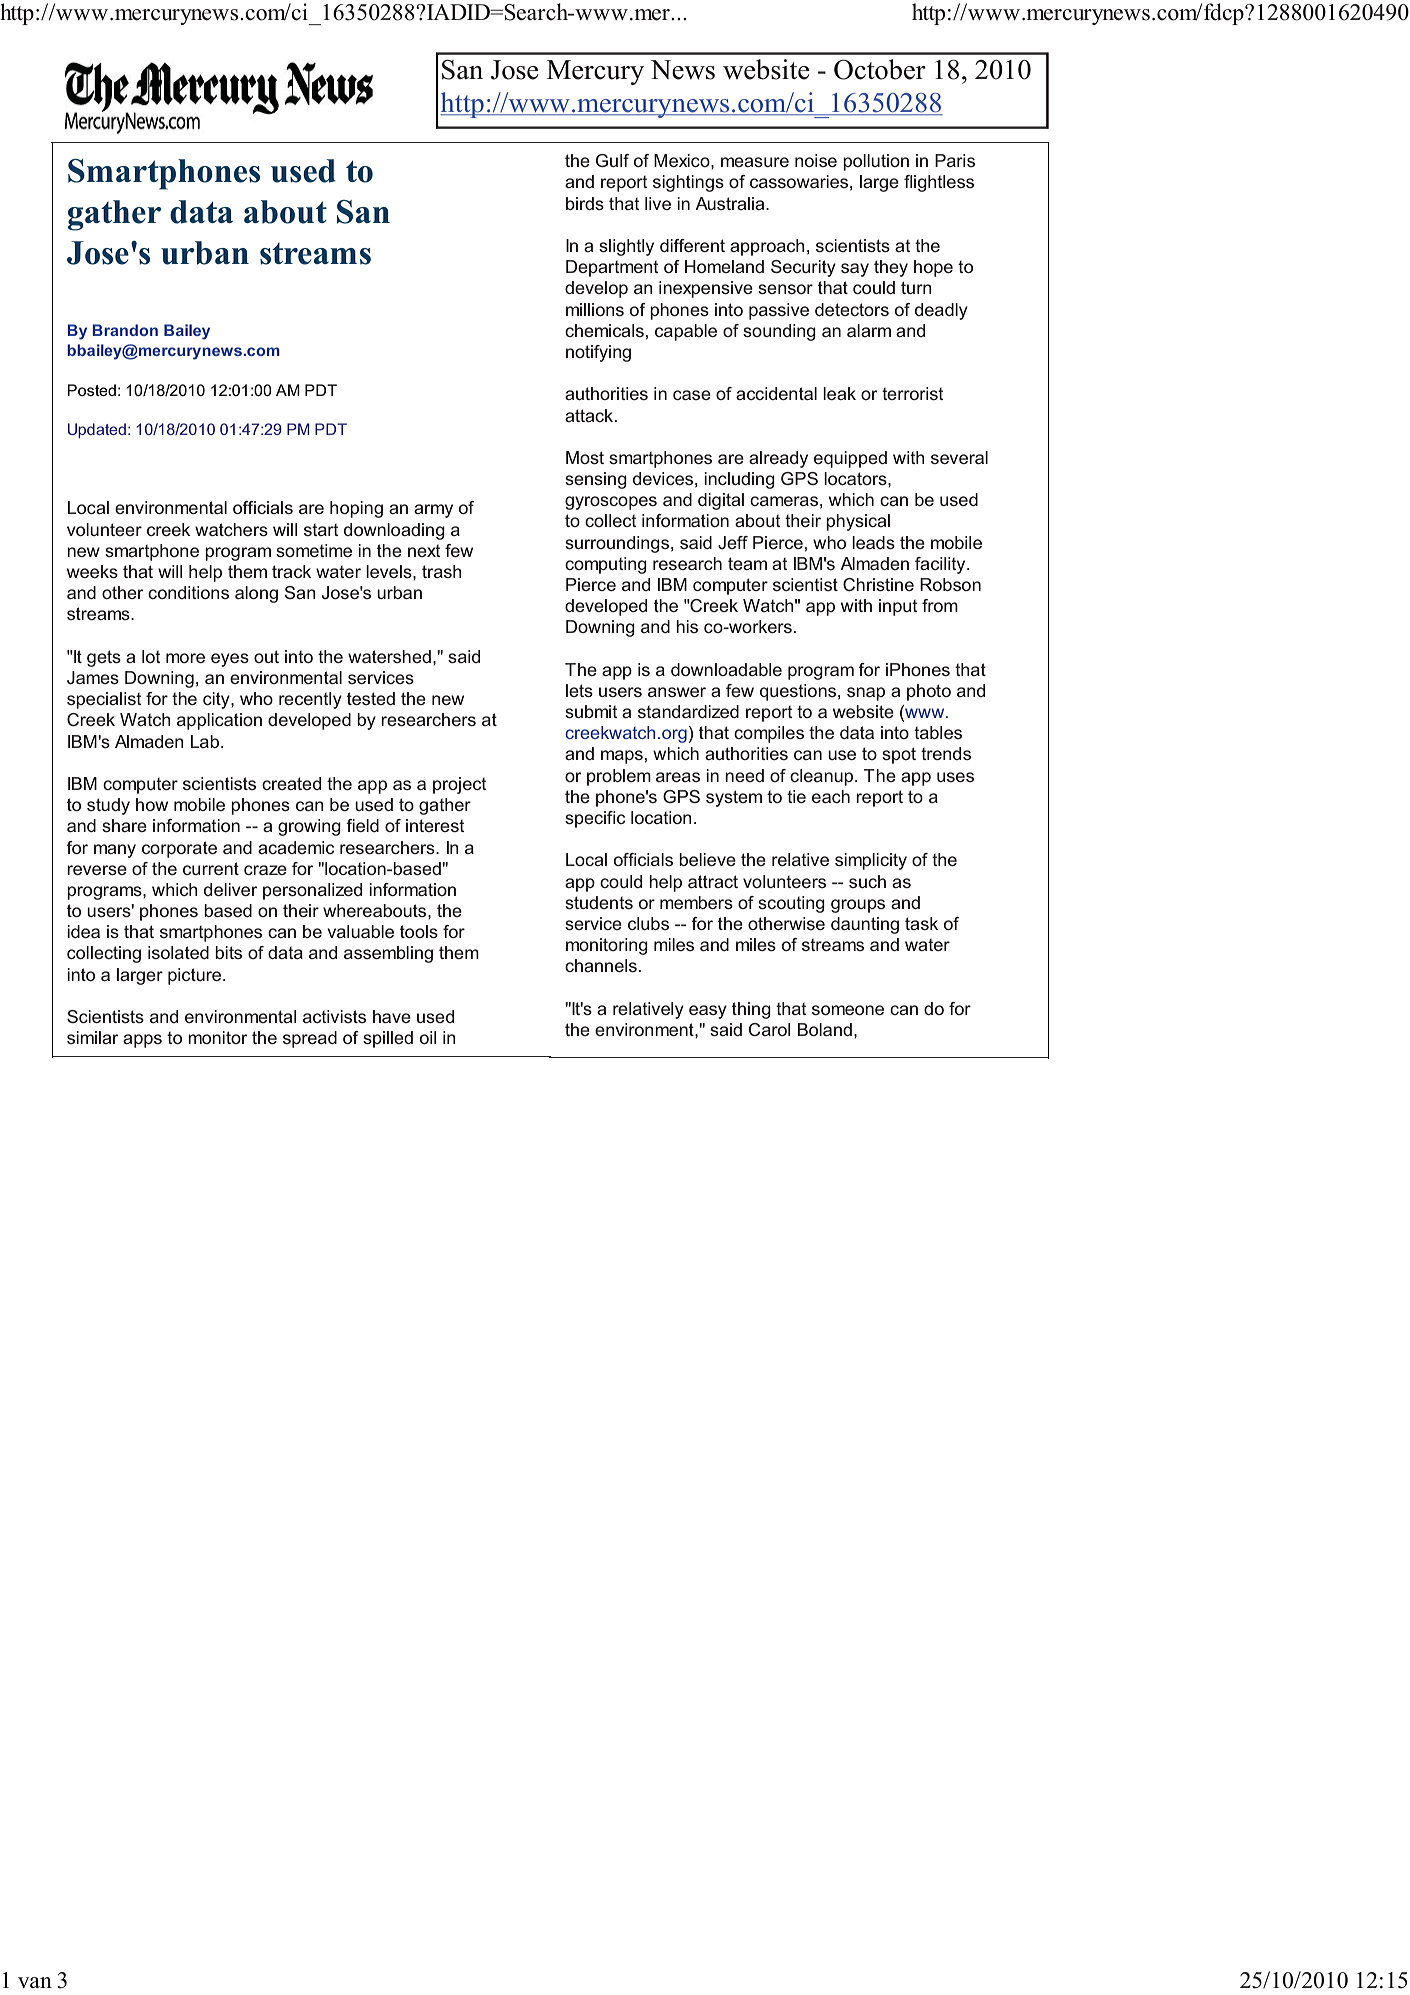 This screenshot has height=1995, width=1410. I want to click on spilled, so click(388, 1039).
